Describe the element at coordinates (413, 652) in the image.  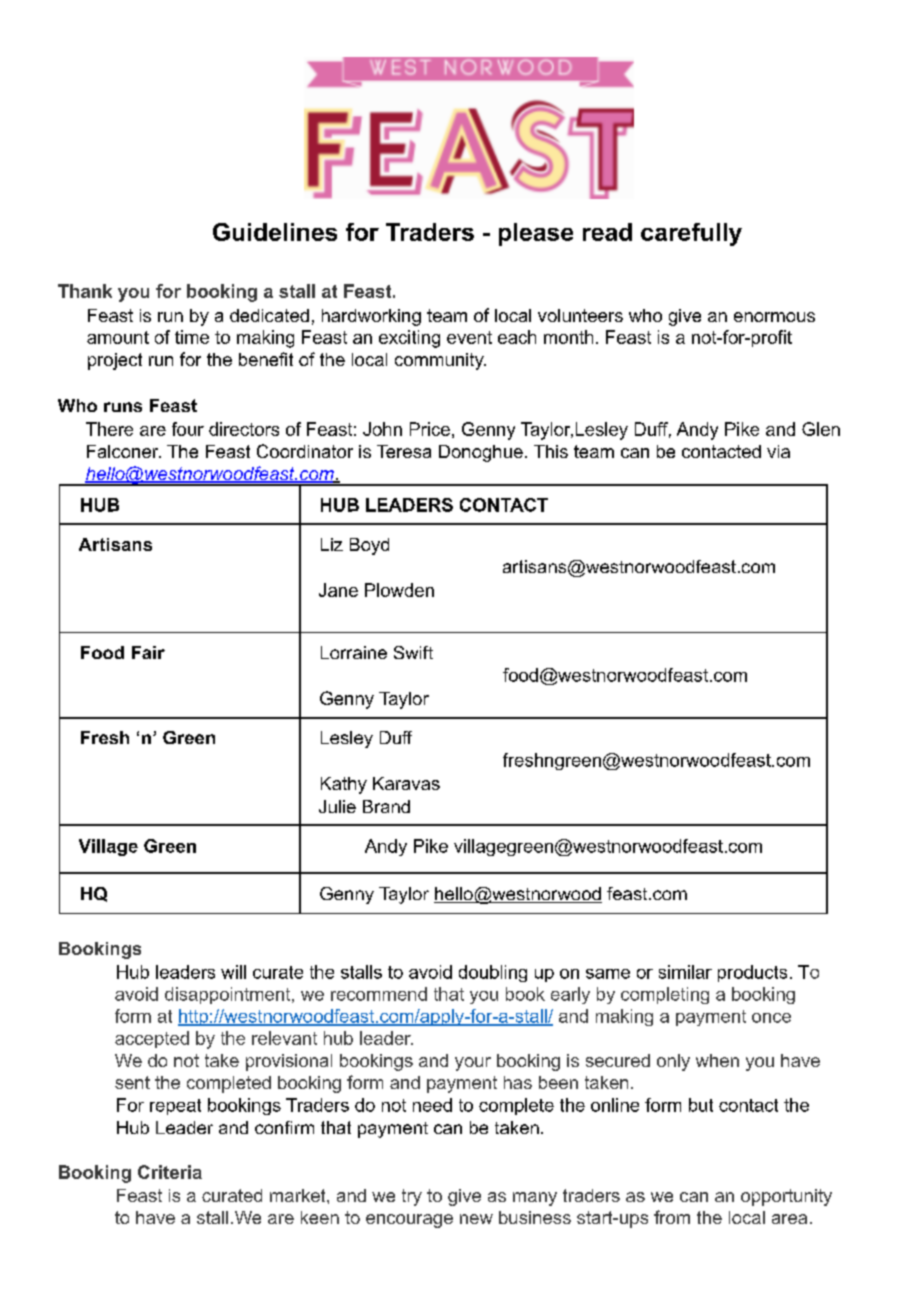
I see `Swift` at that location.
